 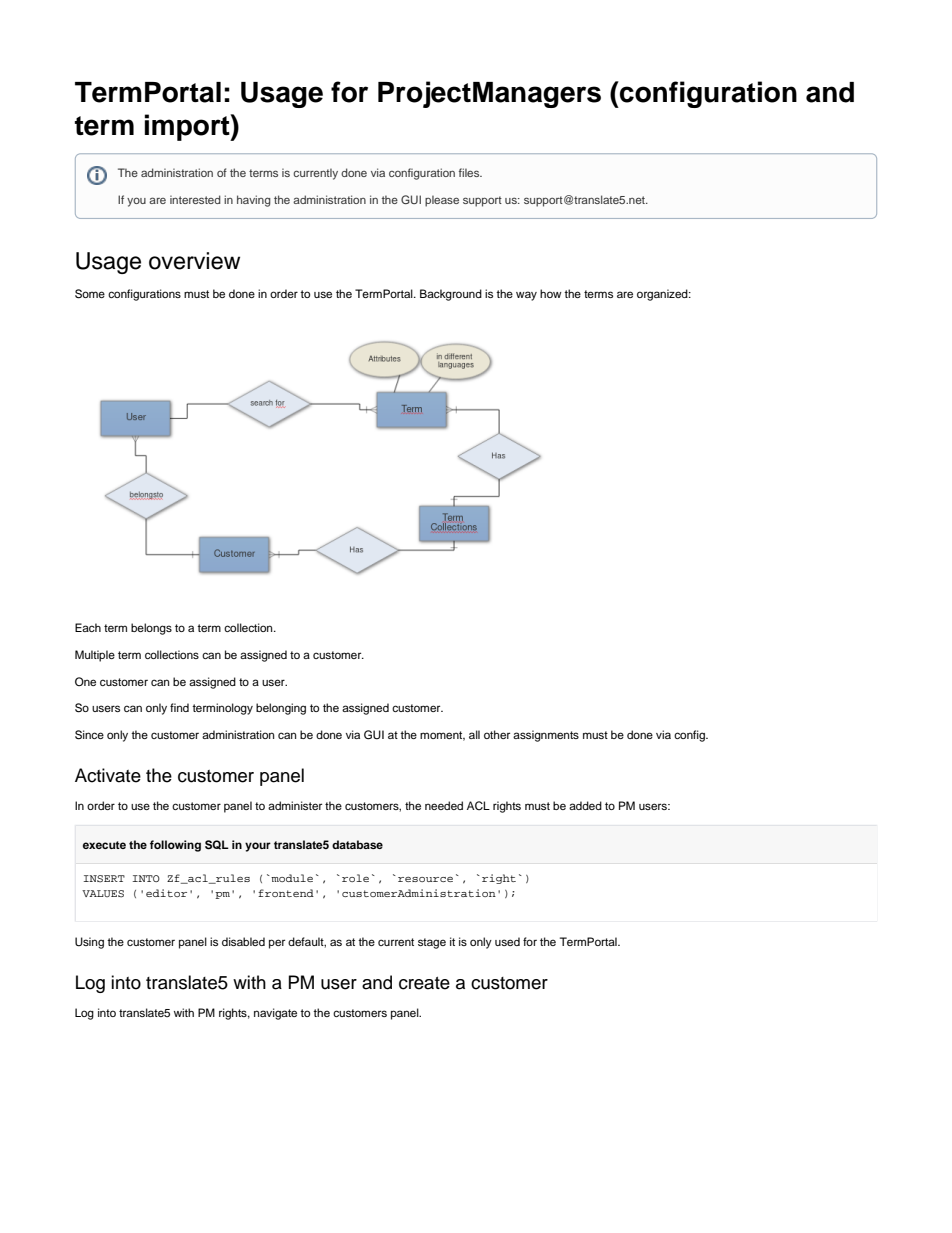 What do you see at coordinates (195, 199) in the page?
I see `interested` at bounding box center [195, 199].
